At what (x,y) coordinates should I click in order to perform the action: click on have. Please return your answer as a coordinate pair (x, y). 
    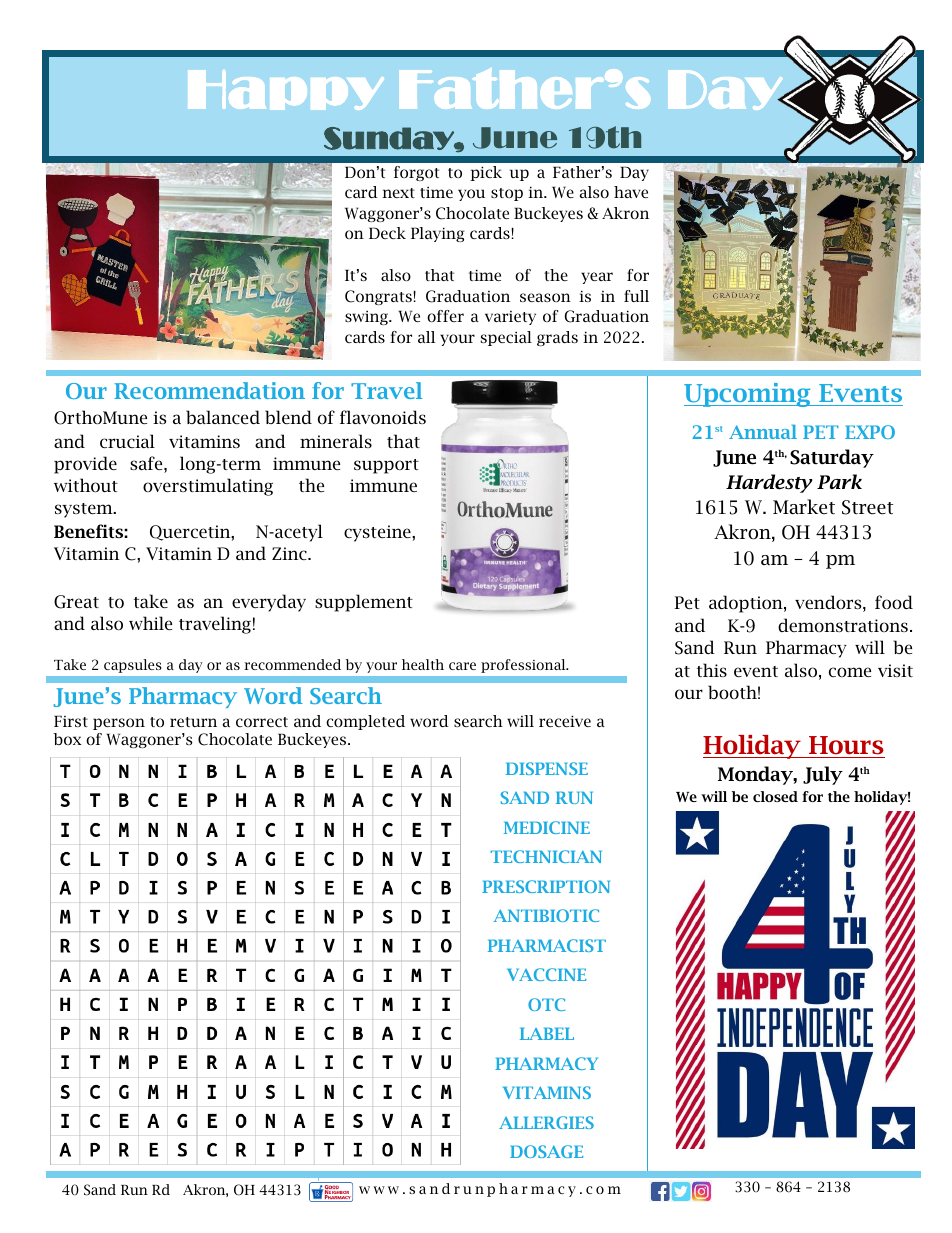
    Looking at the image, I should click on (631, 192).
